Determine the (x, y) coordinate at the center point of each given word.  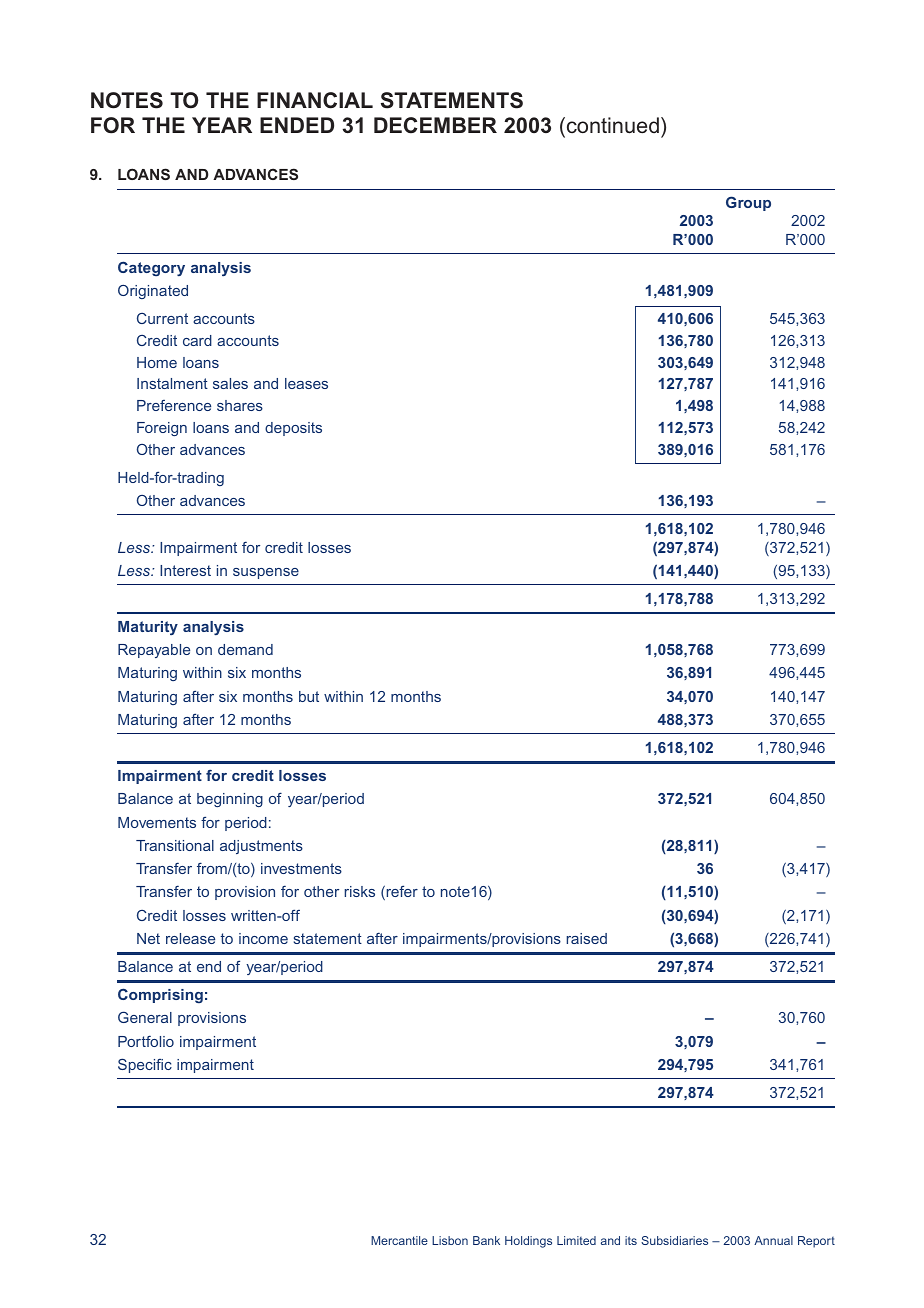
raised (587, 938)
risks (360, 891)
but (309, 696)
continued (611, 125)
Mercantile (399, 1240)
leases (306, 383)
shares (240, 405)
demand (245, 649)
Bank (486, 1240)
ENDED (297, 125)
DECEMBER (435, 125)
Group (748, 203)
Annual (773, 1240)
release (190, 938)
